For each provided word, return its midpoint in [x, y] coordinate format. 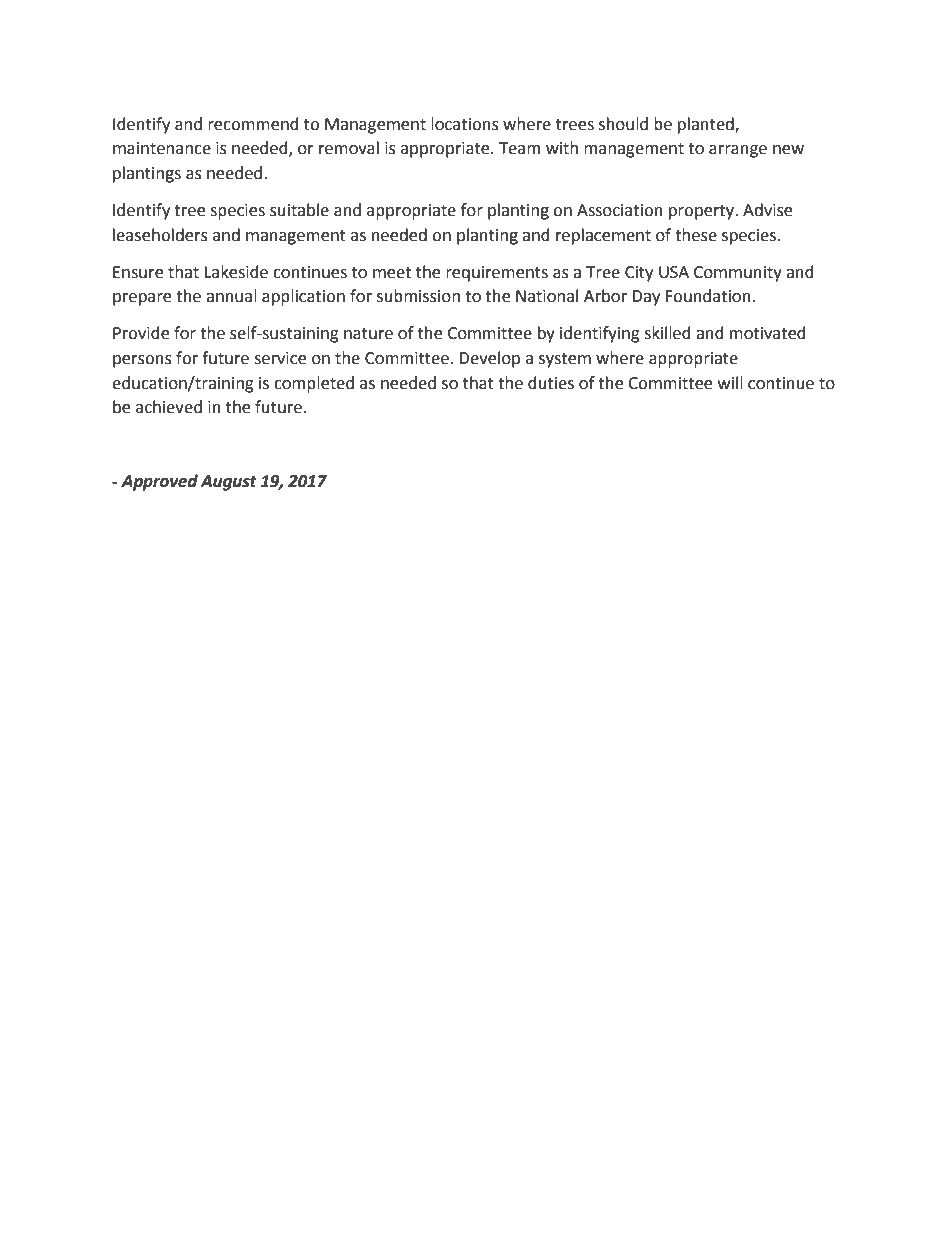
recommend [253, 124]
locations [465, 124]
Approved [159, 482]
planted [707, 125]
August [228, 483]
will [730, 382]
